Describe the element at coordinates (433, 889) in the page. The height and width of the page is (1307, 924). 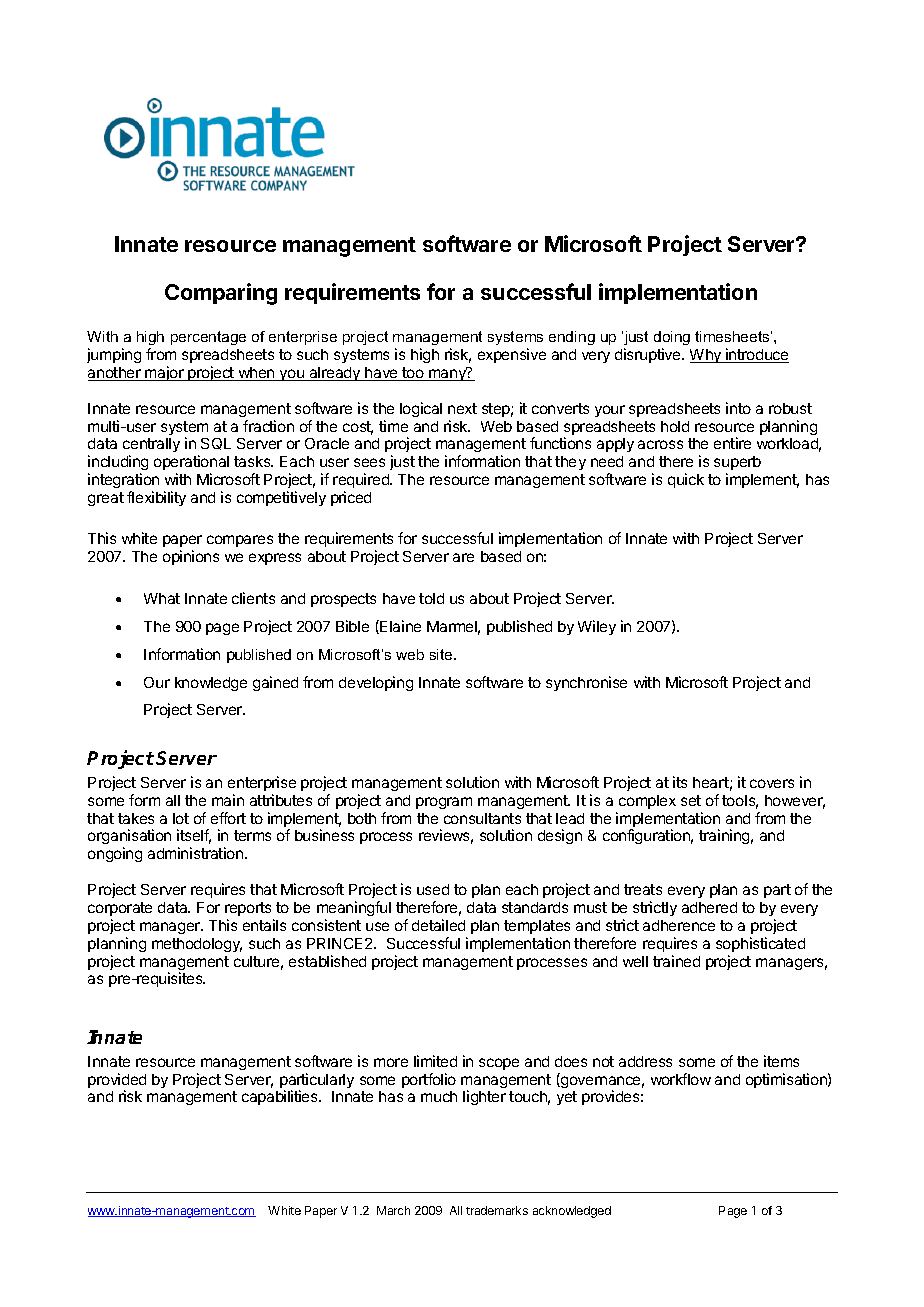
I see `used` at that location.
